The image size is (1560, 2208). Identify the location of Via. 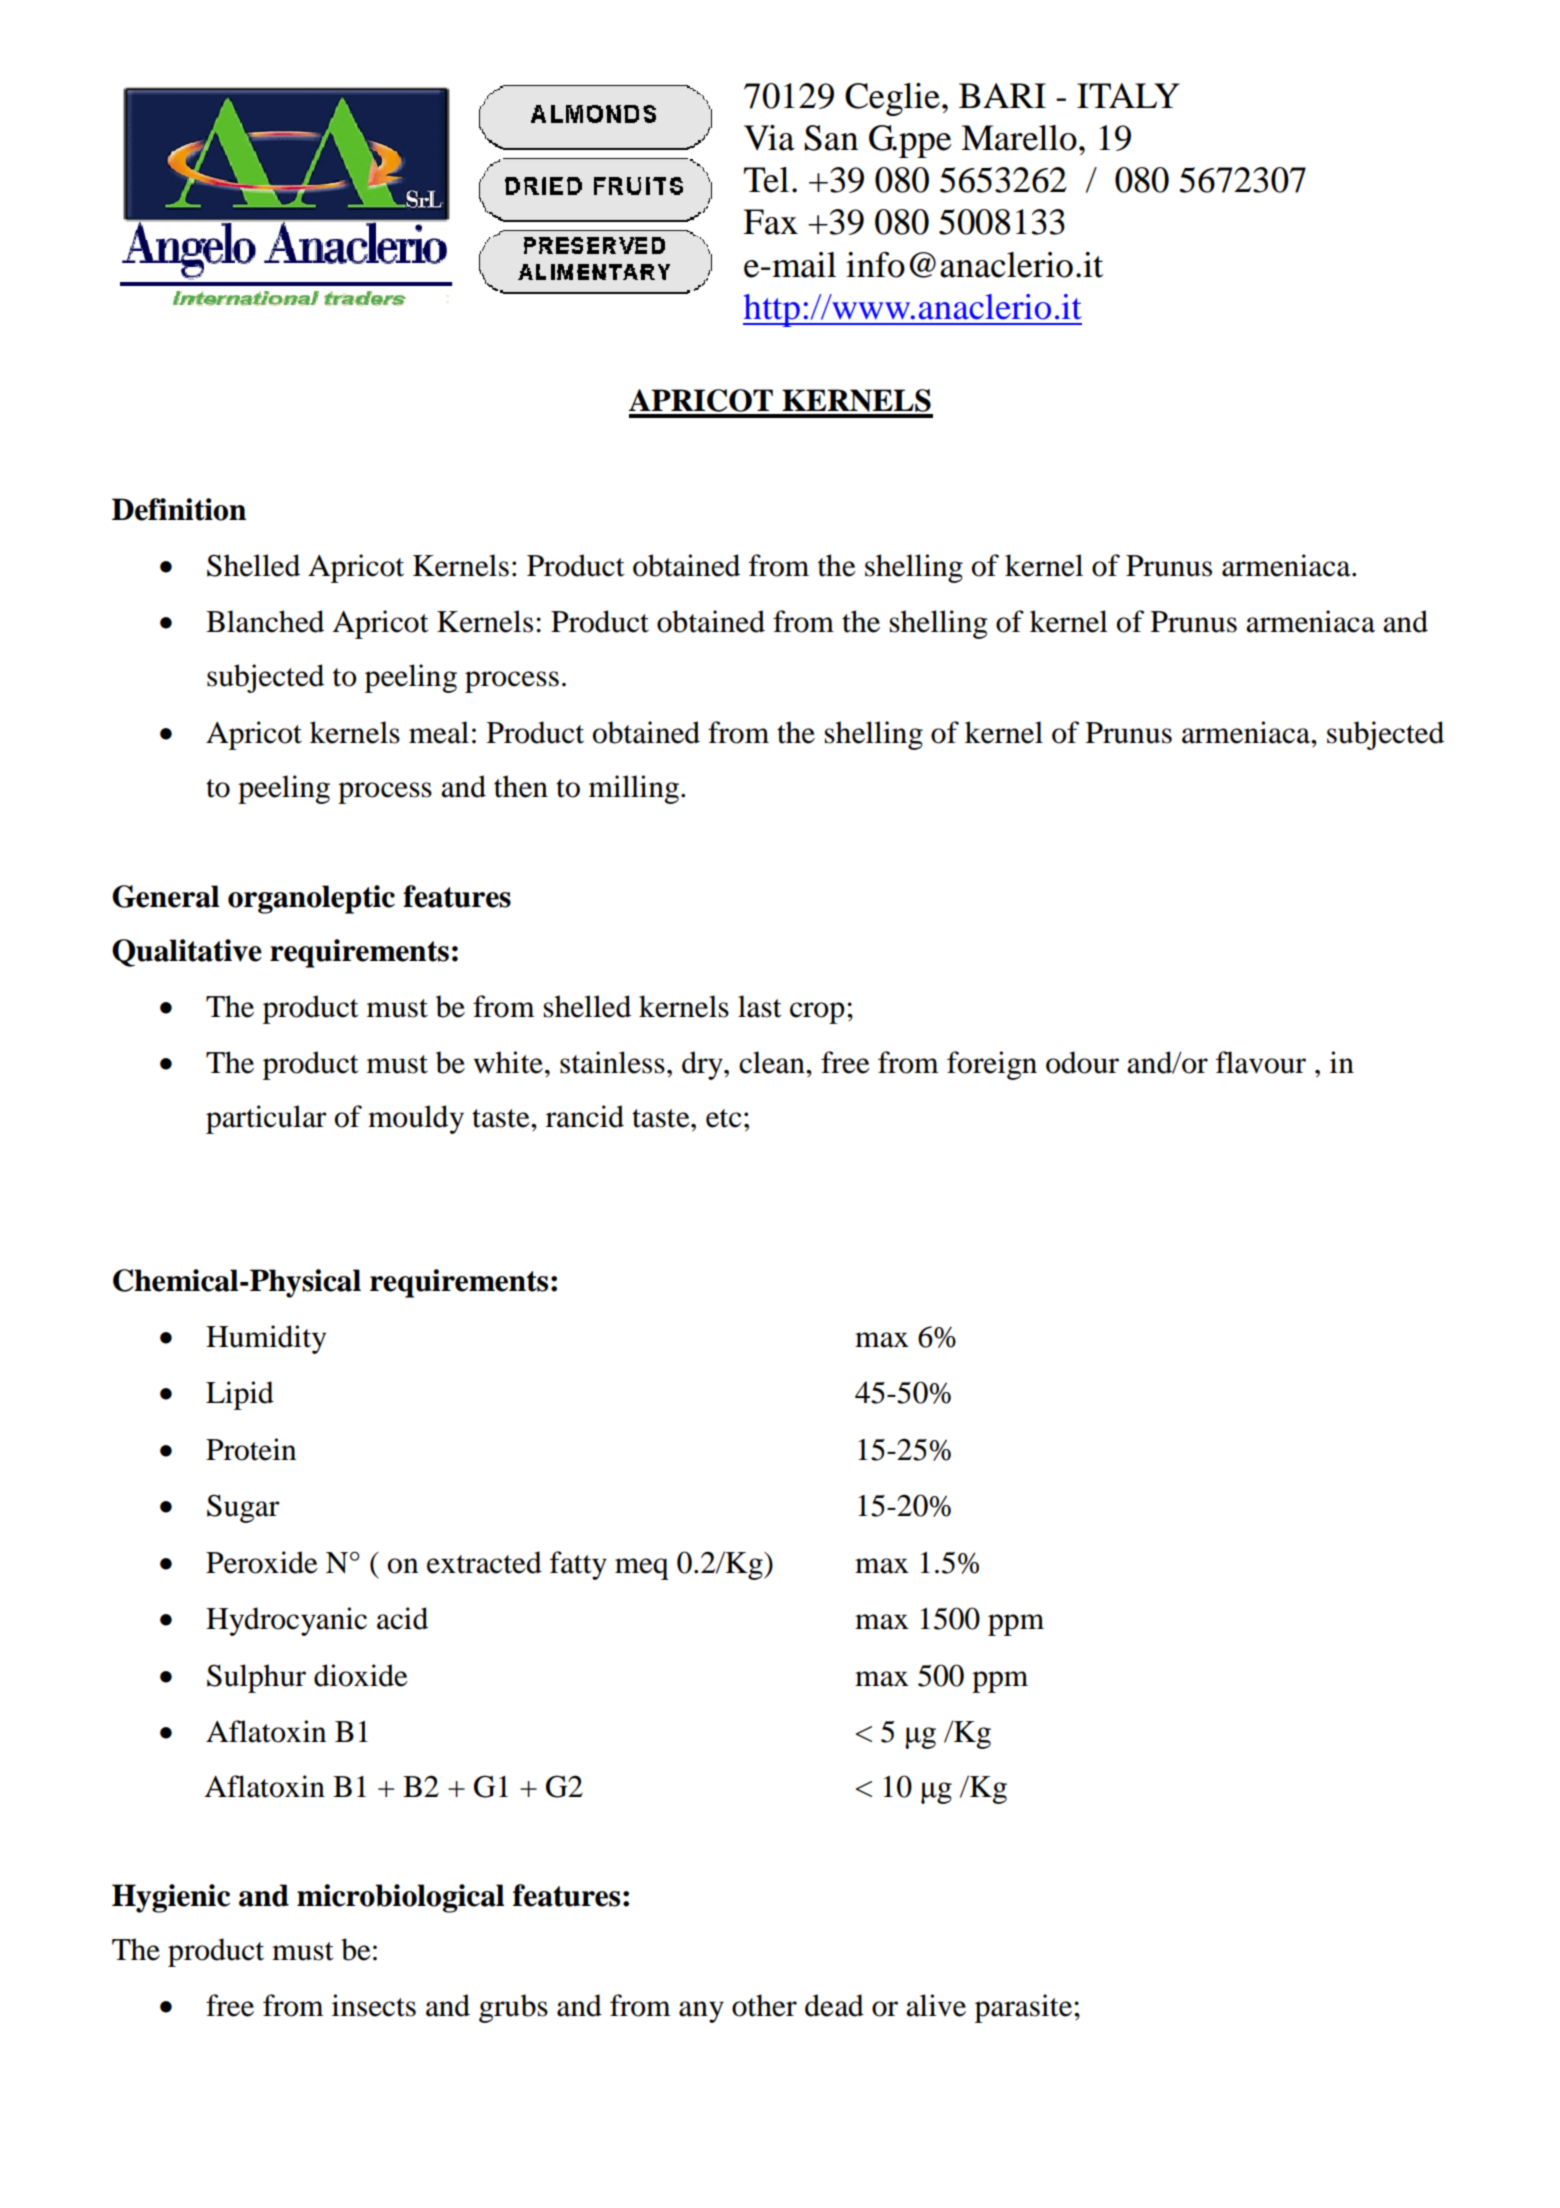
(769, 138).
